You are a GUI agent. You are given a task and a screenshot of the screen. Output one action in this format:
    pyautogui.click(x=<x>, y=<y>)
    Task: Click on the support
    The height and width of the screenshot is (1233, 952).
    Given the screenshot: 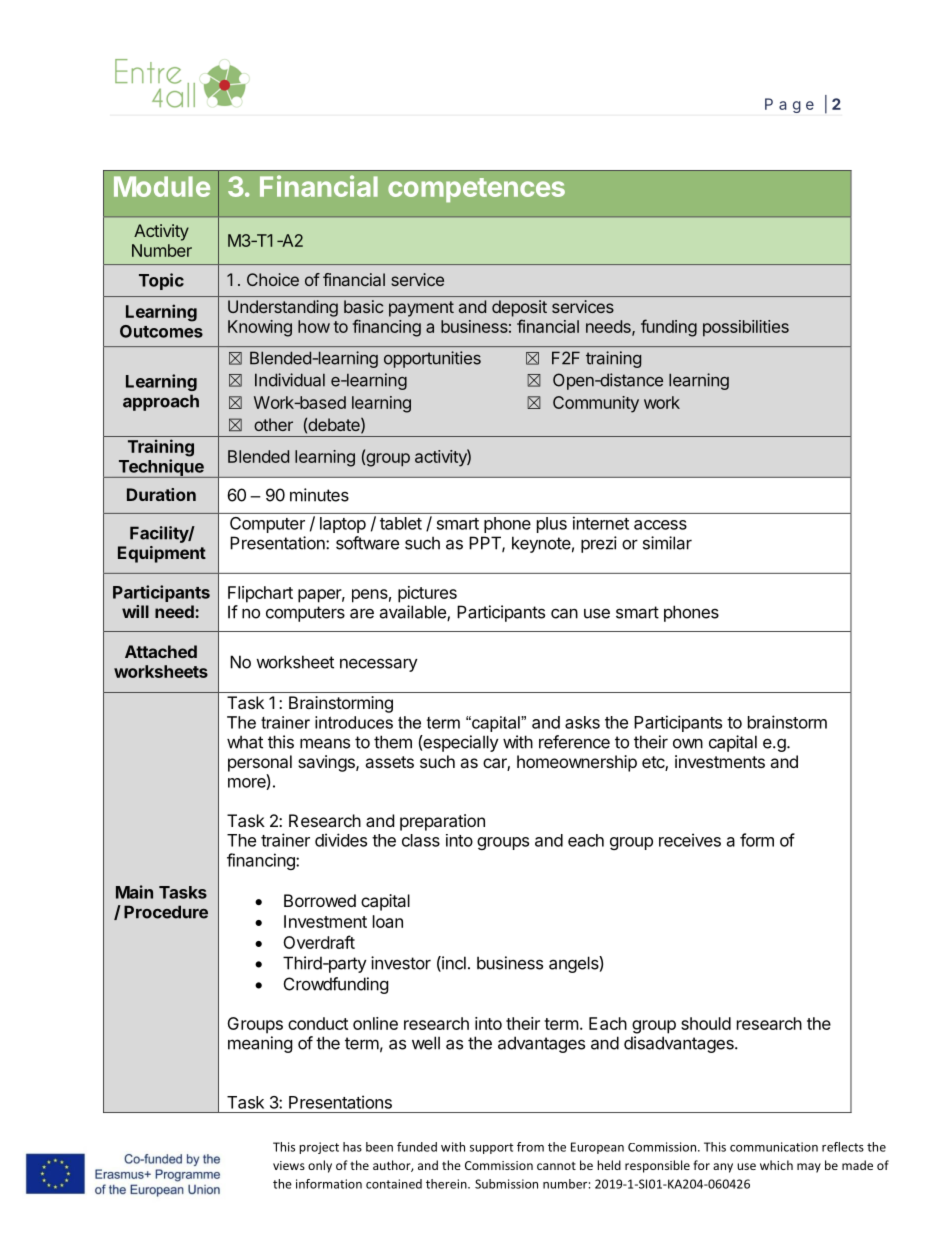 What is the action you would take?
    pyautogui.click(x=491, y=1148)
